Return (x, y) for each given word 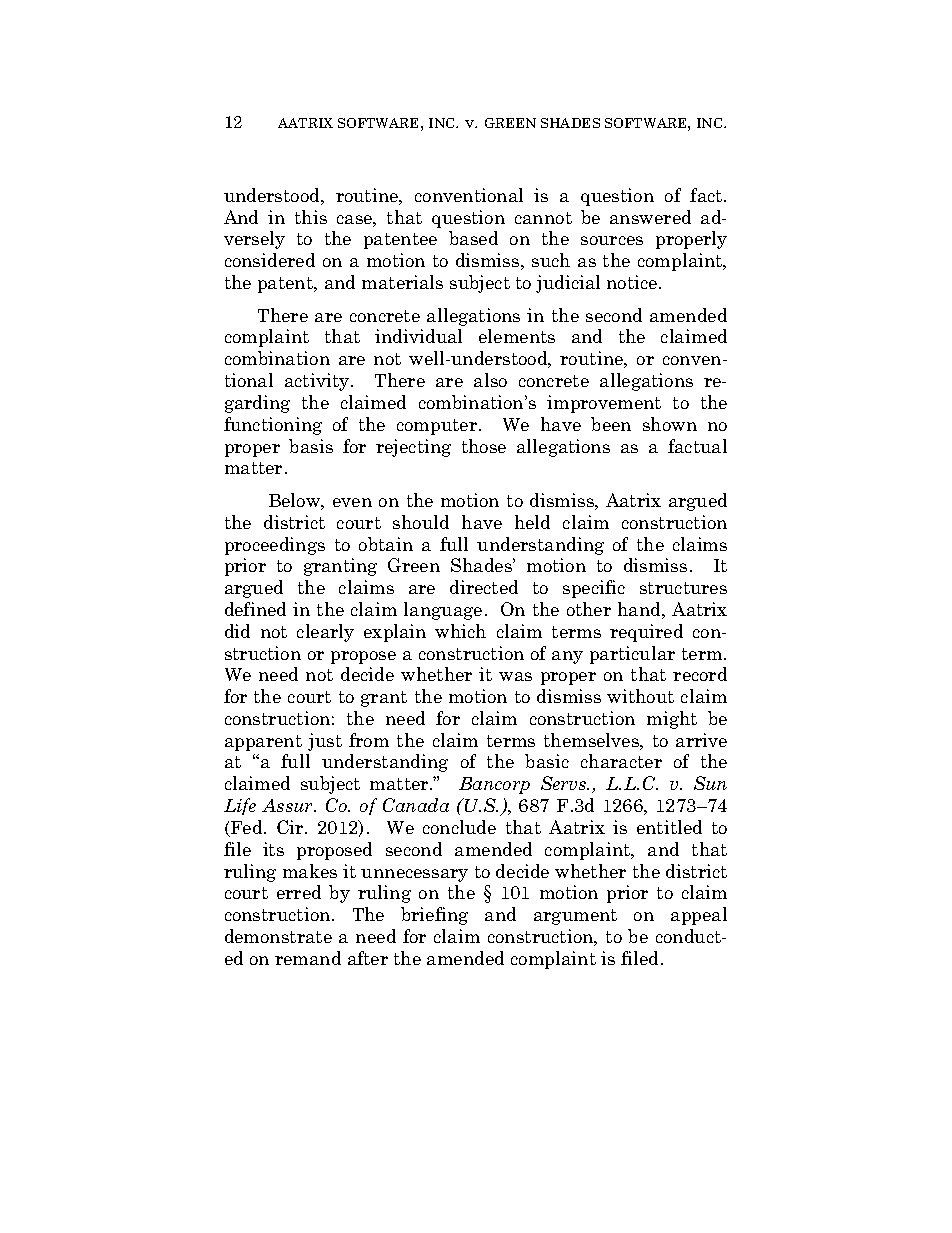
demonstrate (278, 936)
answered (650, 217)
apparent (263, 743)
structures (683, 588)
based (473, 238)
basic (547, 761)
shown (670, 424)
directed (484, 587)
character (621, 761)
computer (438, 427)
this (311, 217)
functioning (273, 426)
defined (255, 609)
